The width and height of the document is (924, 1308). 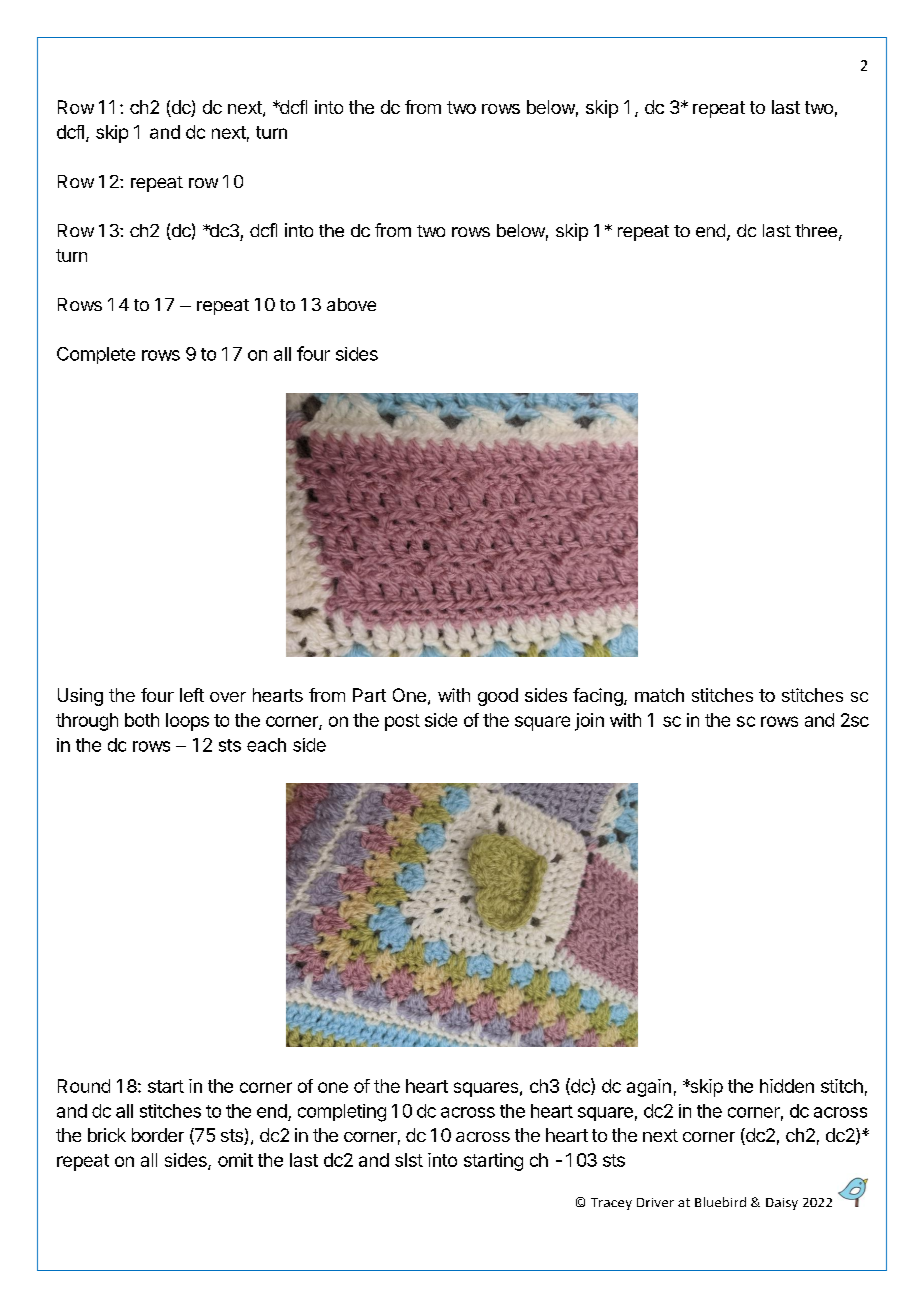 I want to click on Complete, so click(x=96, y=355).
